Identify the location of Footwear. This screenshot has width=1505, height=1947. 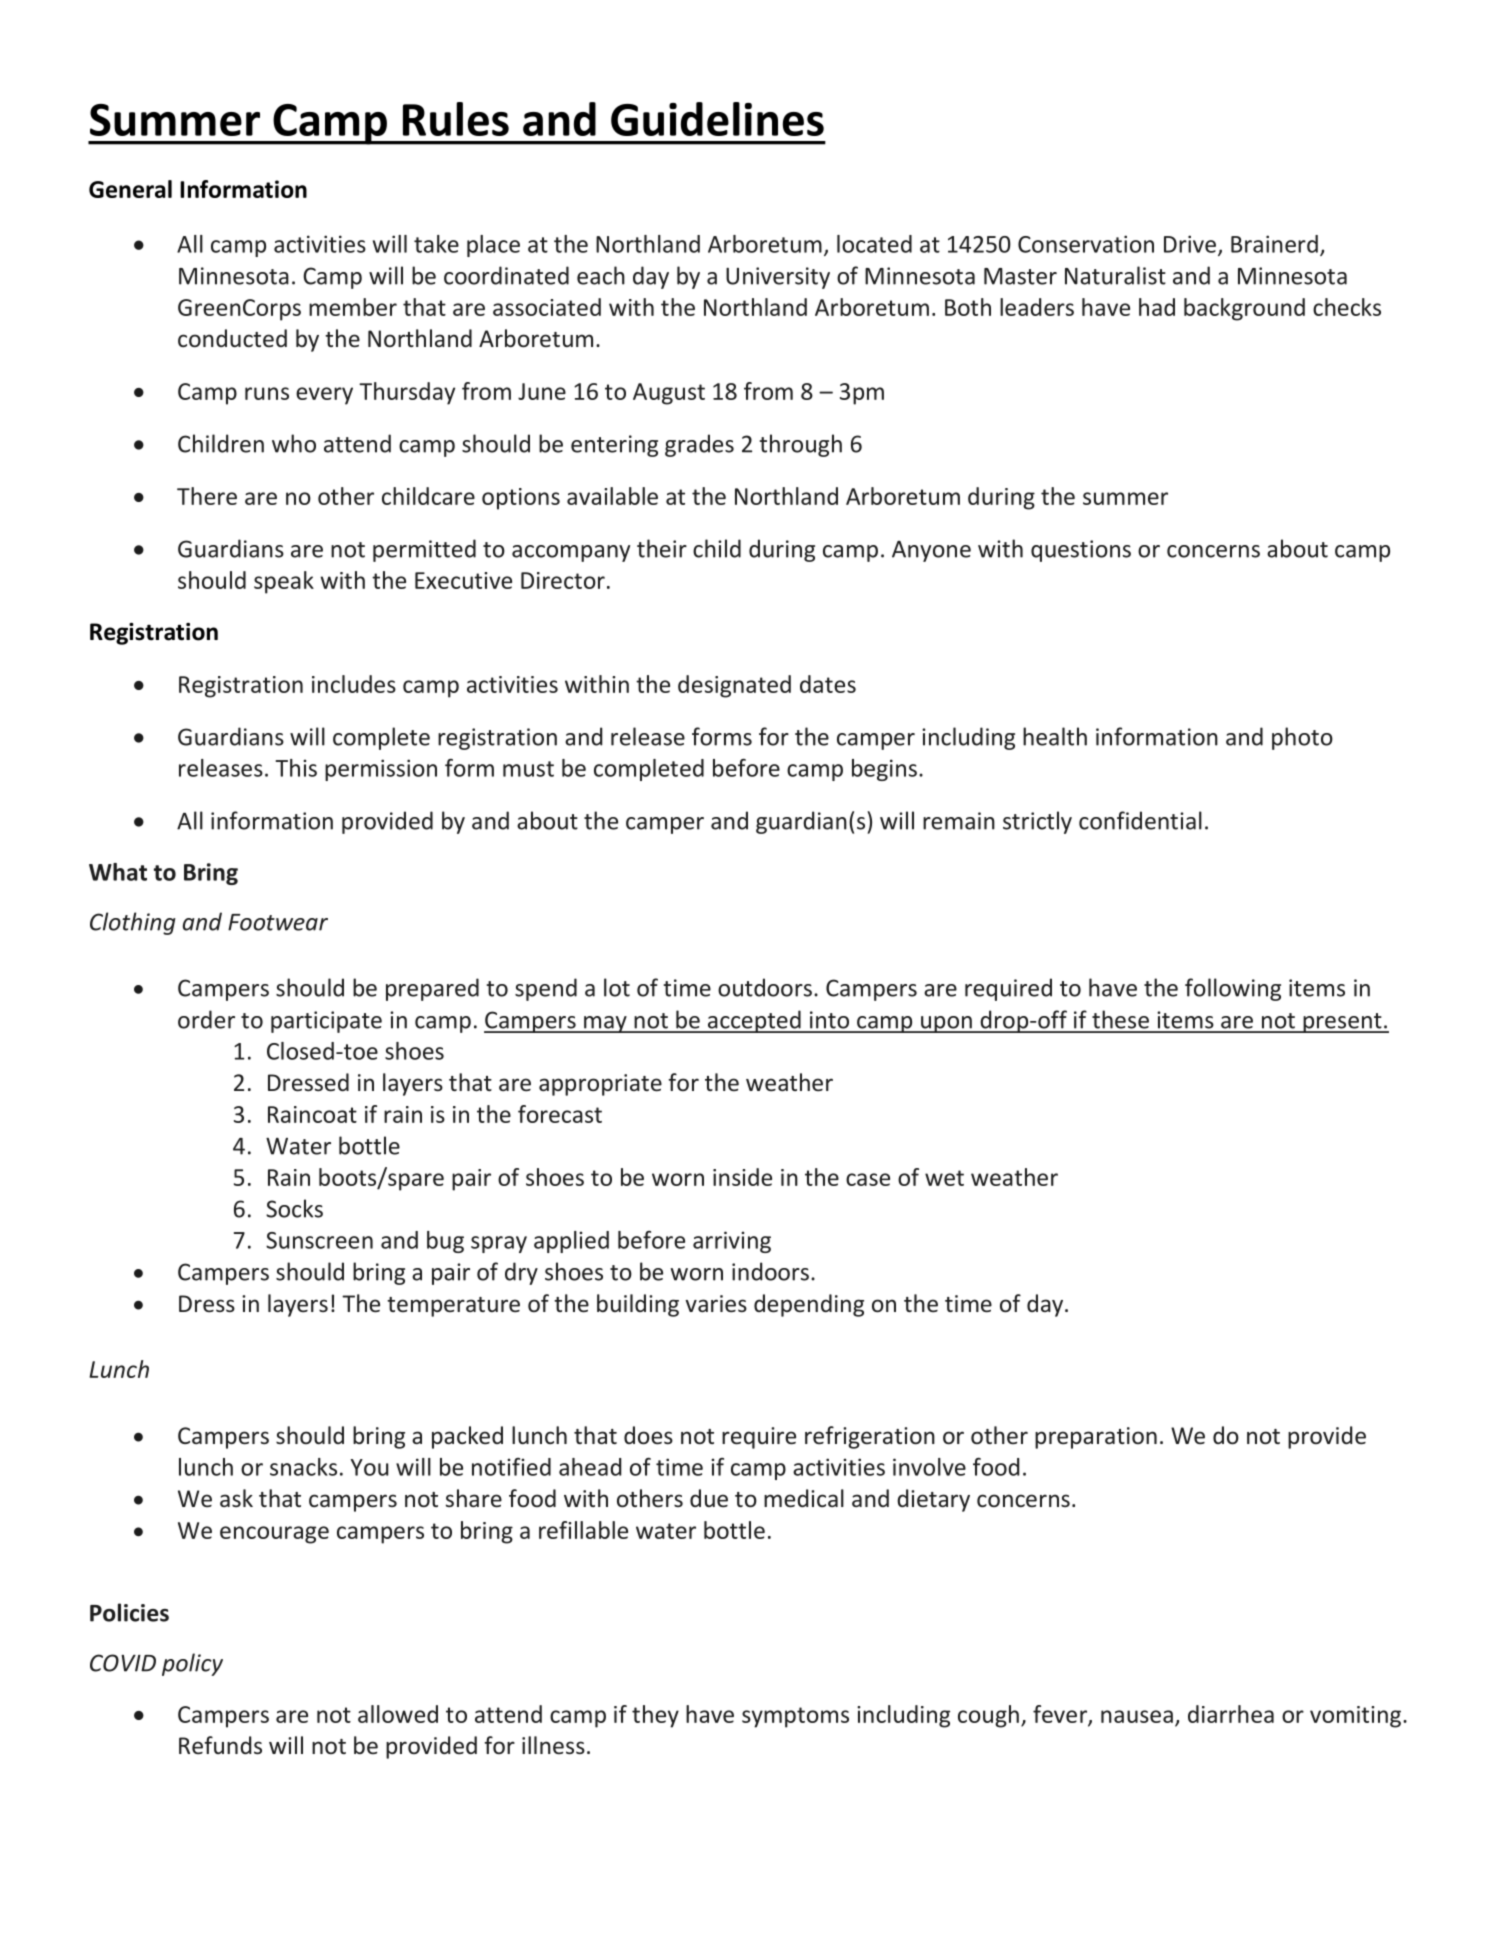
(278, 922).
